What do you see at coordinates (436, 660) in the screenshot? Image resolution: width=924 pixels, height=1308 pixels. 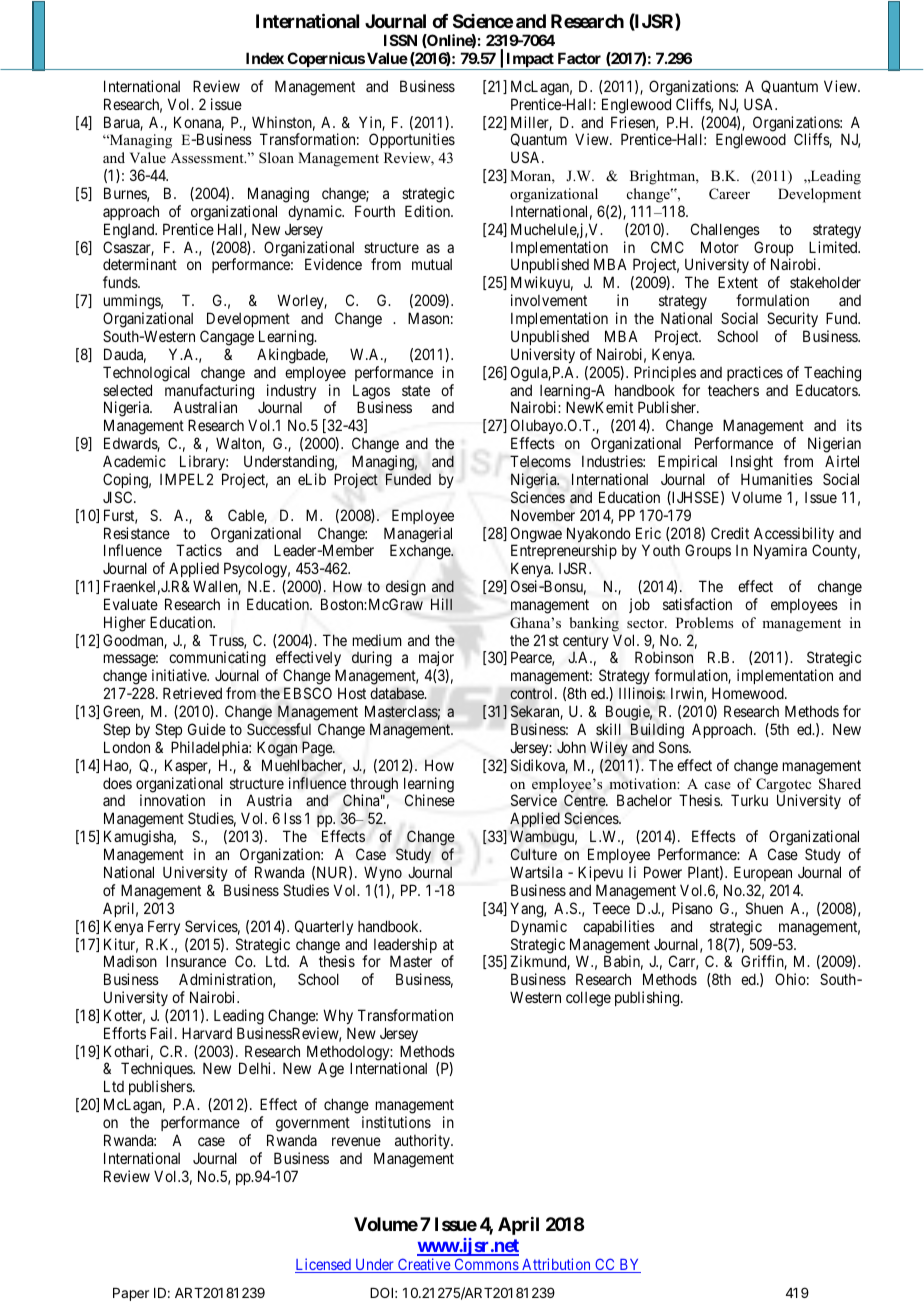 I see `major` at bounding box center [436, 660].
